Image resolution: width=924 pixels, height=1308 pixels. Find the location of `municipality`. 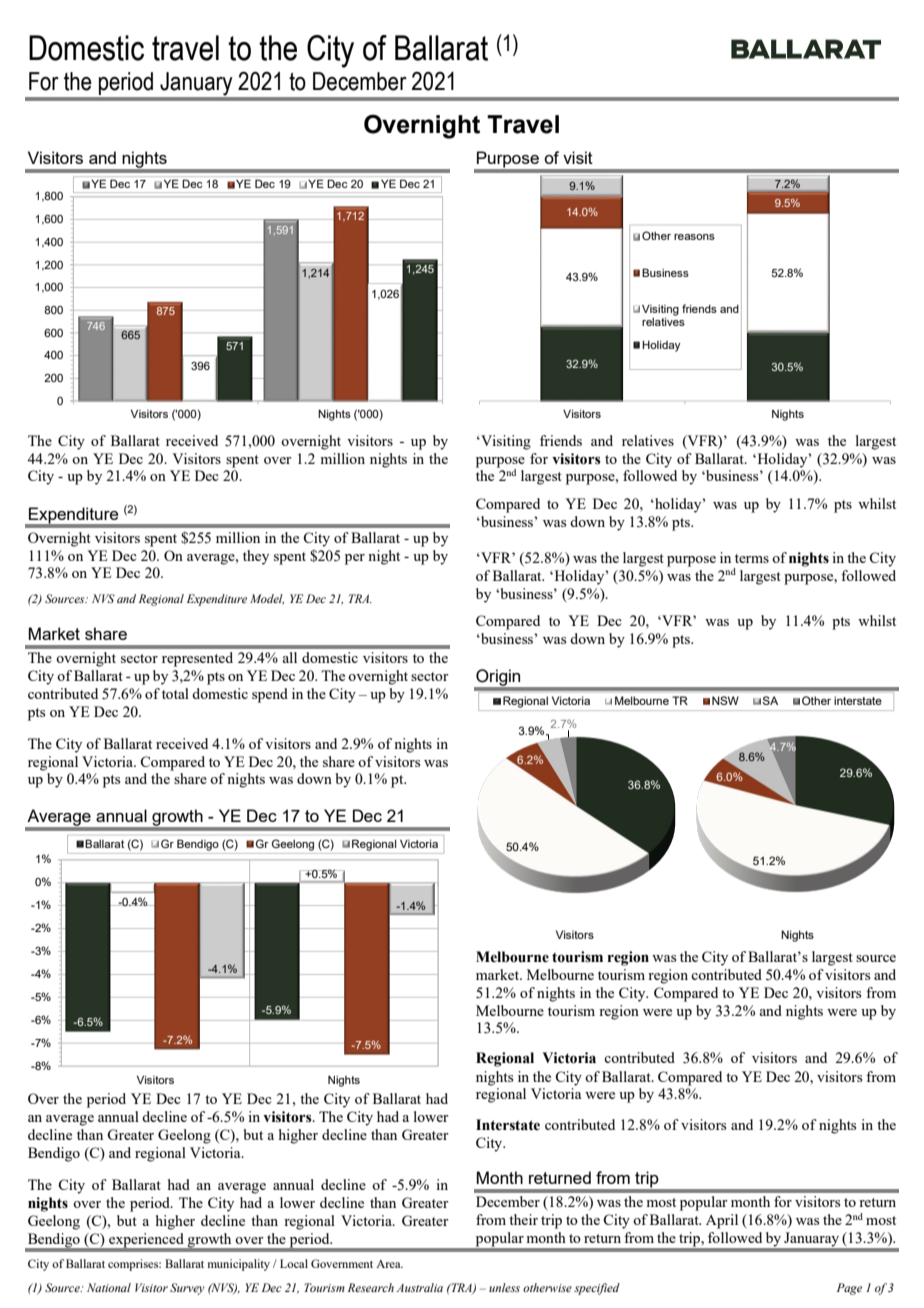

municipality is located at coordinates (239, 1265).
